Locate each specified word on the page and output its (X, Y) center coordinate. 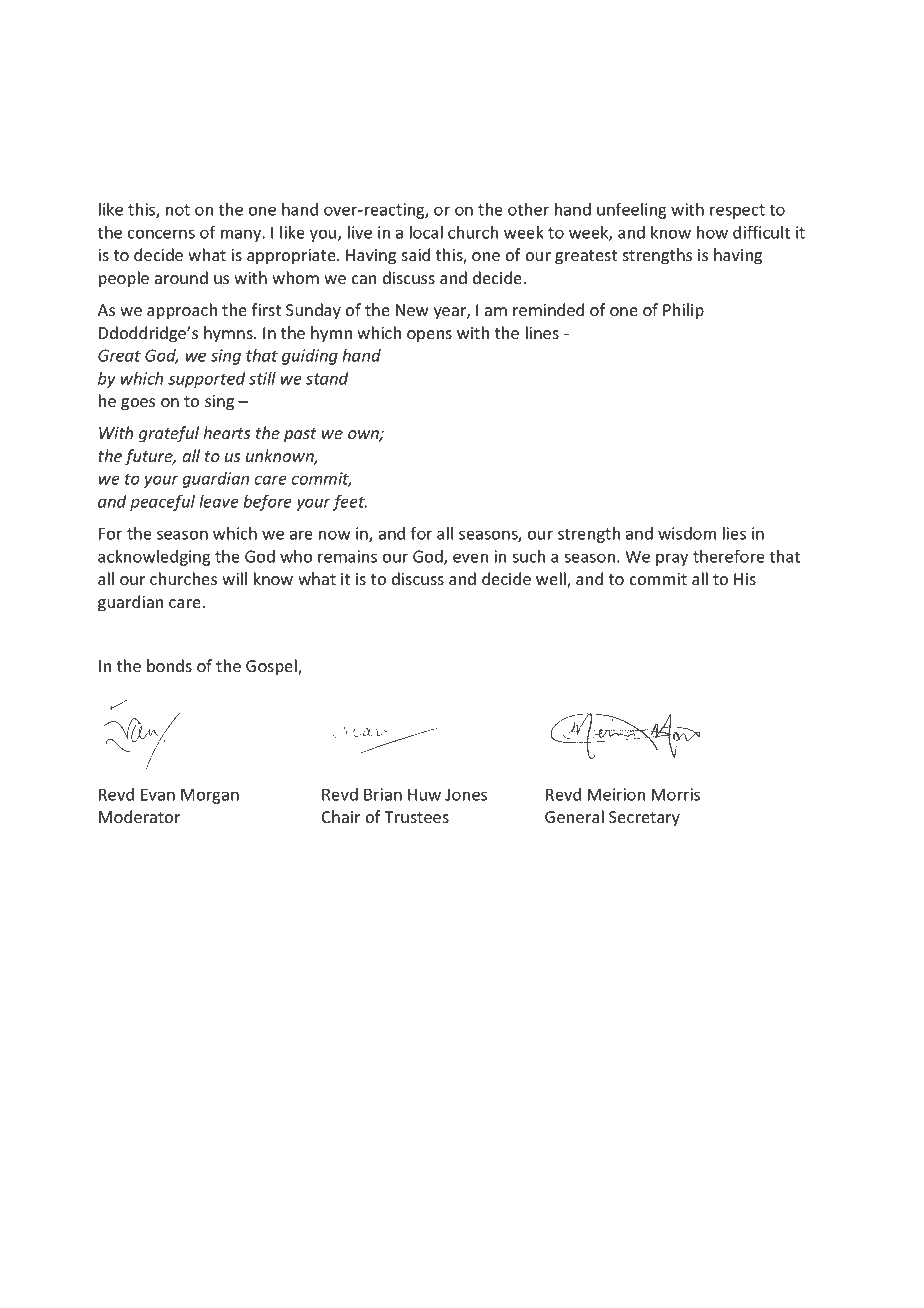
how (712, 232)
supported (207, 380)
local (426, 232)
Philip (683, 311)
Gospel (272, 667)
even (470, 558)
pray (672, 559)
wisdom (687, 533)
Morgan (210, 796)
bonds (169, 665)
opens (429, 336)
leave (219, 501)
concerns (161, 234)
